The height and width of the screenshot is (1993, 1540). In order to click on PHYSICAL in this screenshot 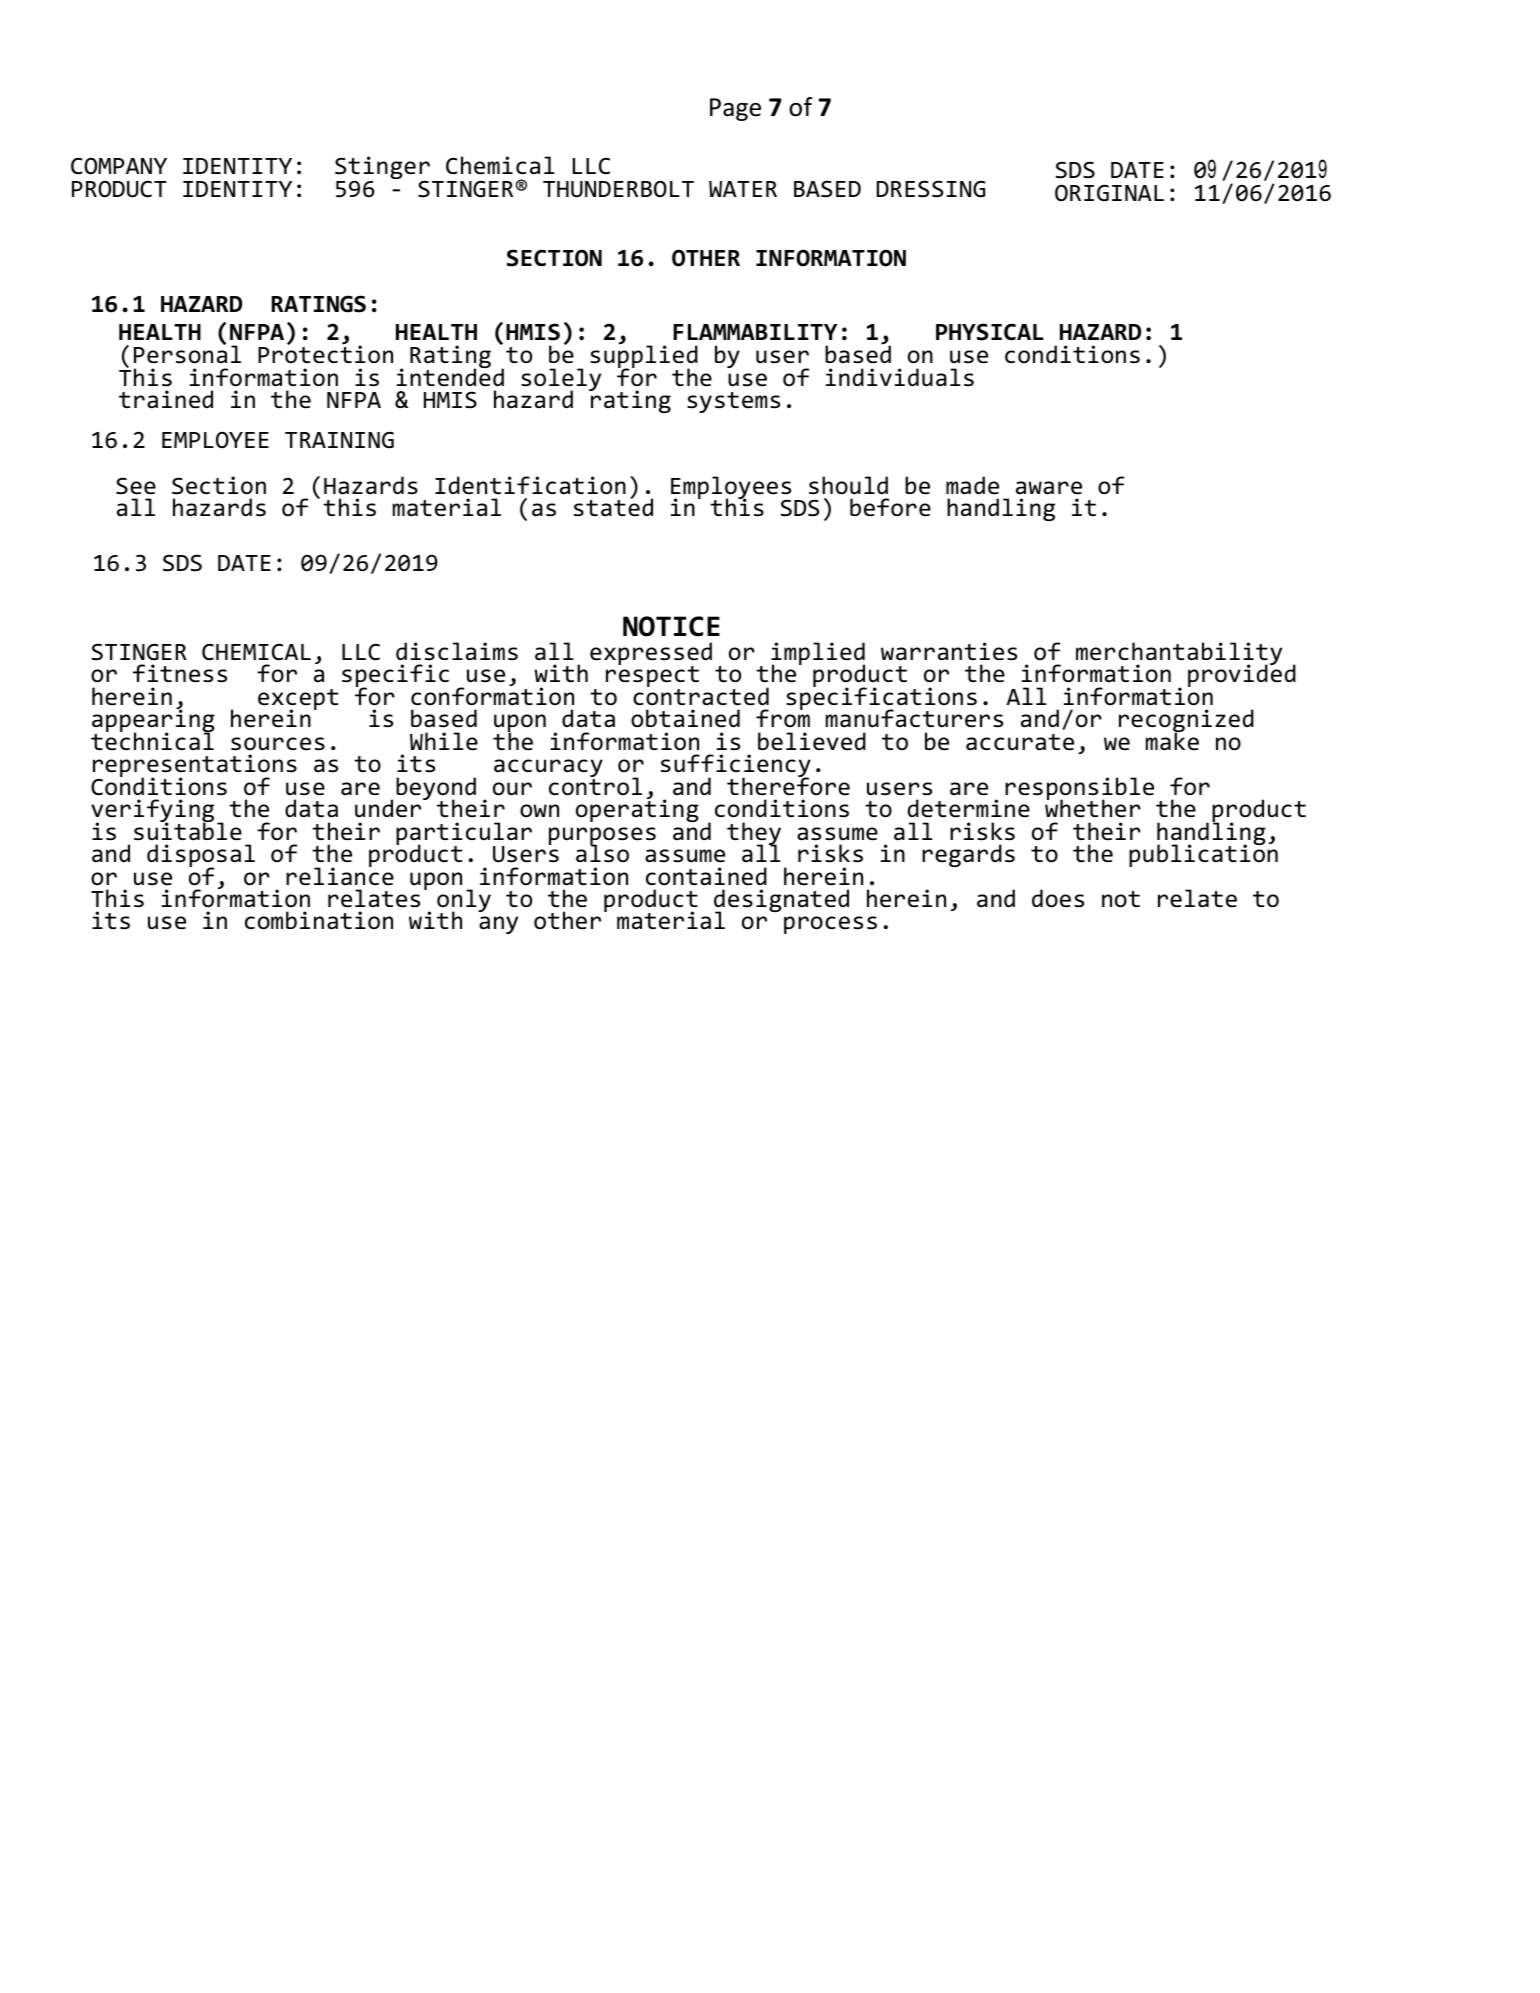, I will do `click(990, 332)`.
